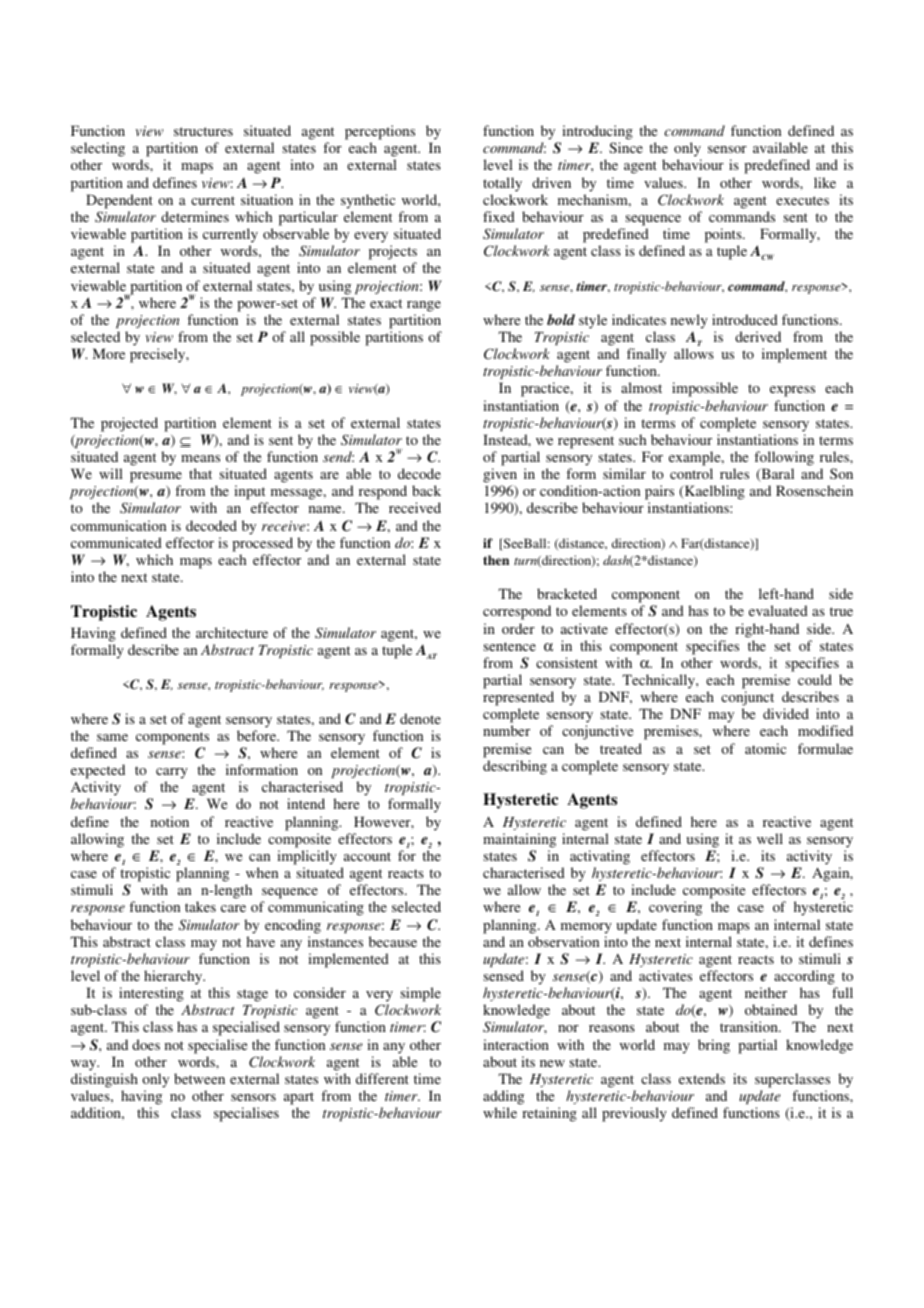 The width and height of the document is (924, 1308). What do you see at coordinates (778, 610) in the document?
I see `evaluated` at bounding box center [778, 610].
